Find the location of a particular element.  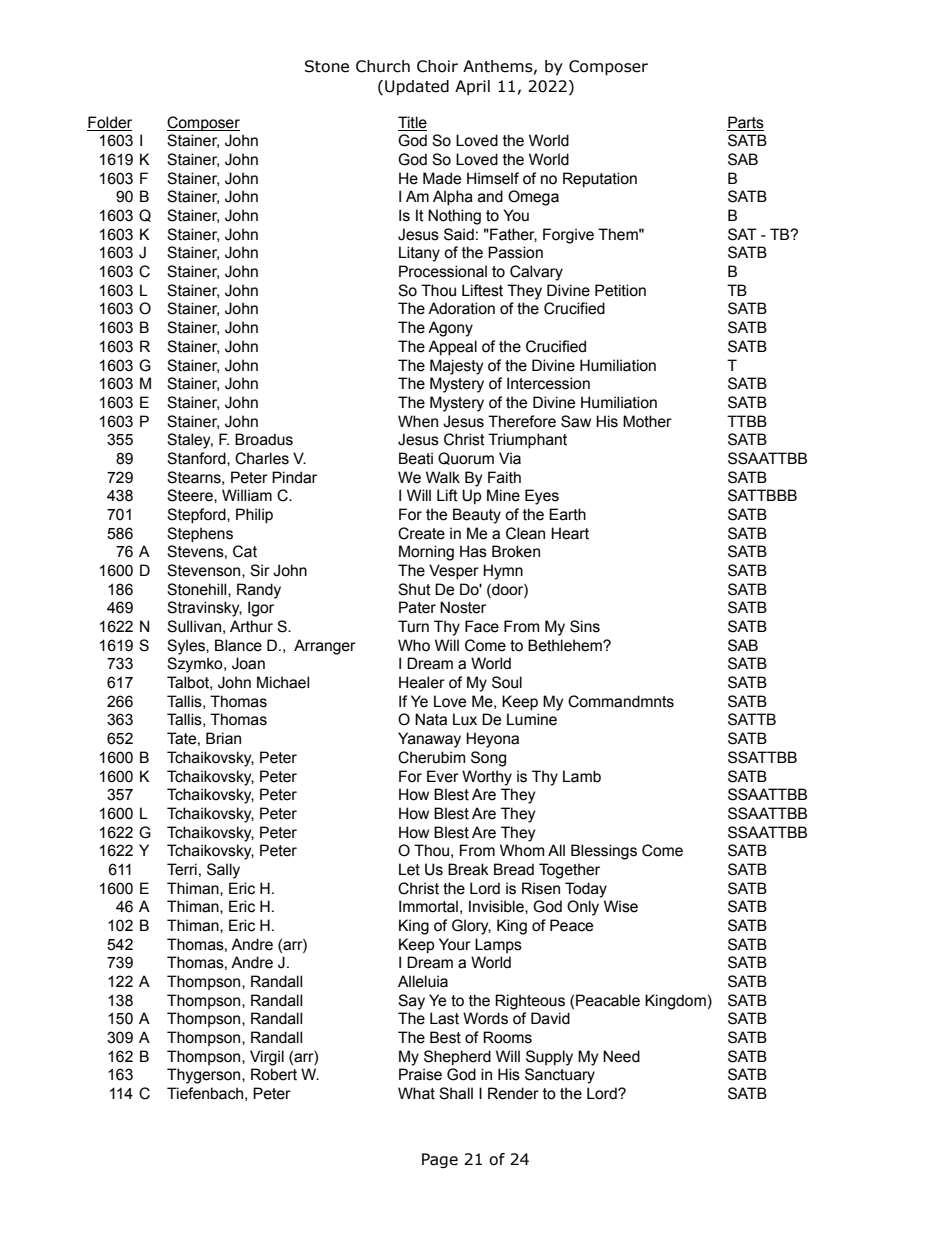

Page is located at coordinates (440, 1160).
